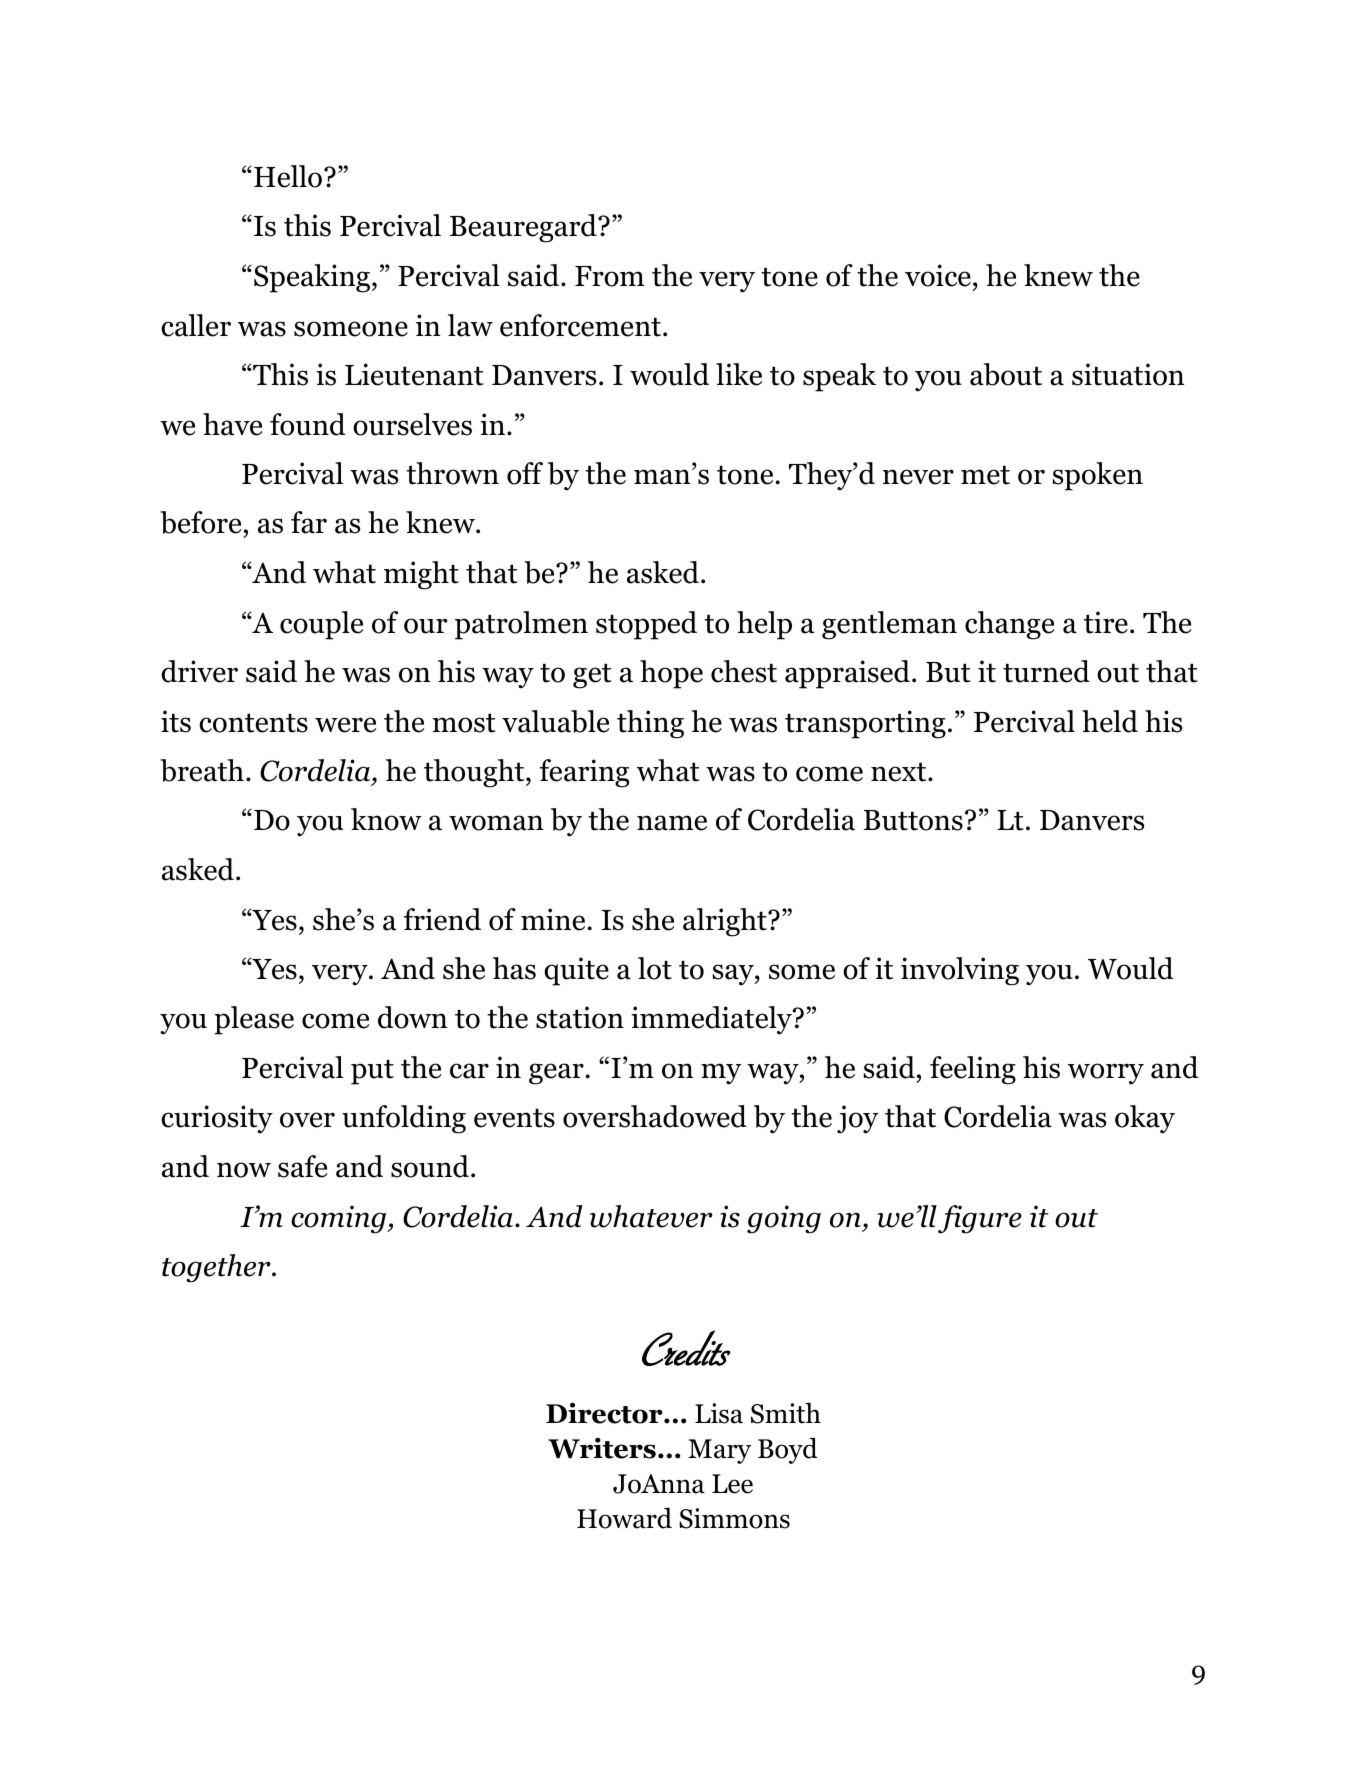 The width and height of the image is (1367, 1769). What do you see at coordinates (1009, 625) in the image?
I see `change` at bounding box center [1009, 625].
